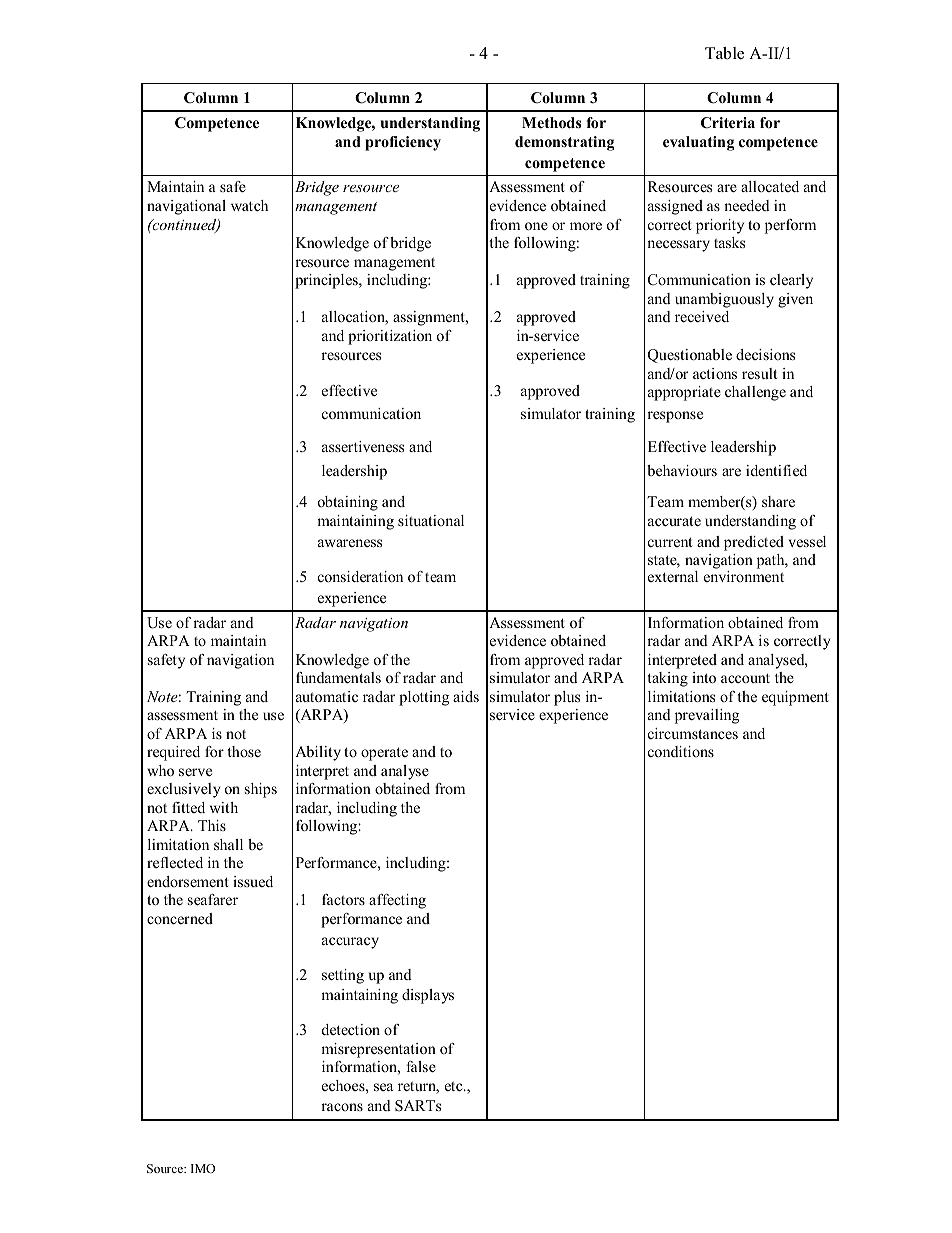 The image size is (952, 1233). Describe the element at coordinates (397, 901) in the image. I see `affecting` at that location.
